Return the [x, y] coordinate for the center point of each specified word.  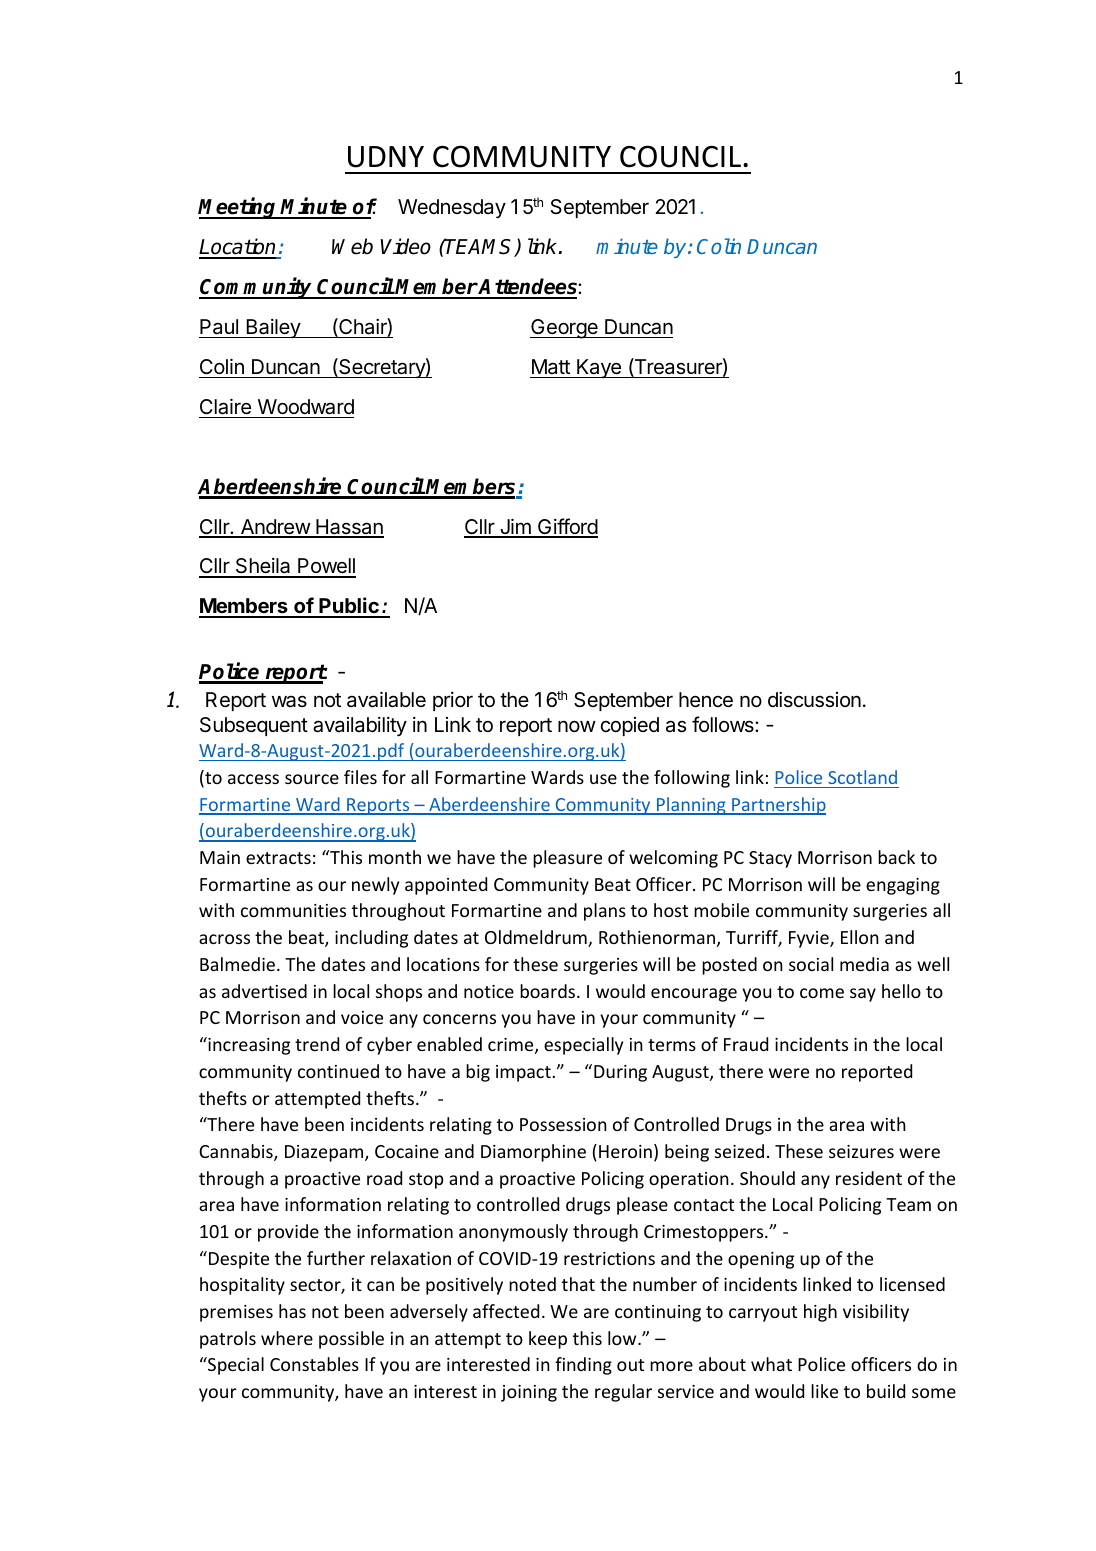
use [603, 779]
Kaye [599, 368]
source [312, 779]
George [565, 329]
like [824, 1391]
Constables [314, 1364]
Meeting [238, 208]
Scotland [862, 777]
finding [583, 1366]
